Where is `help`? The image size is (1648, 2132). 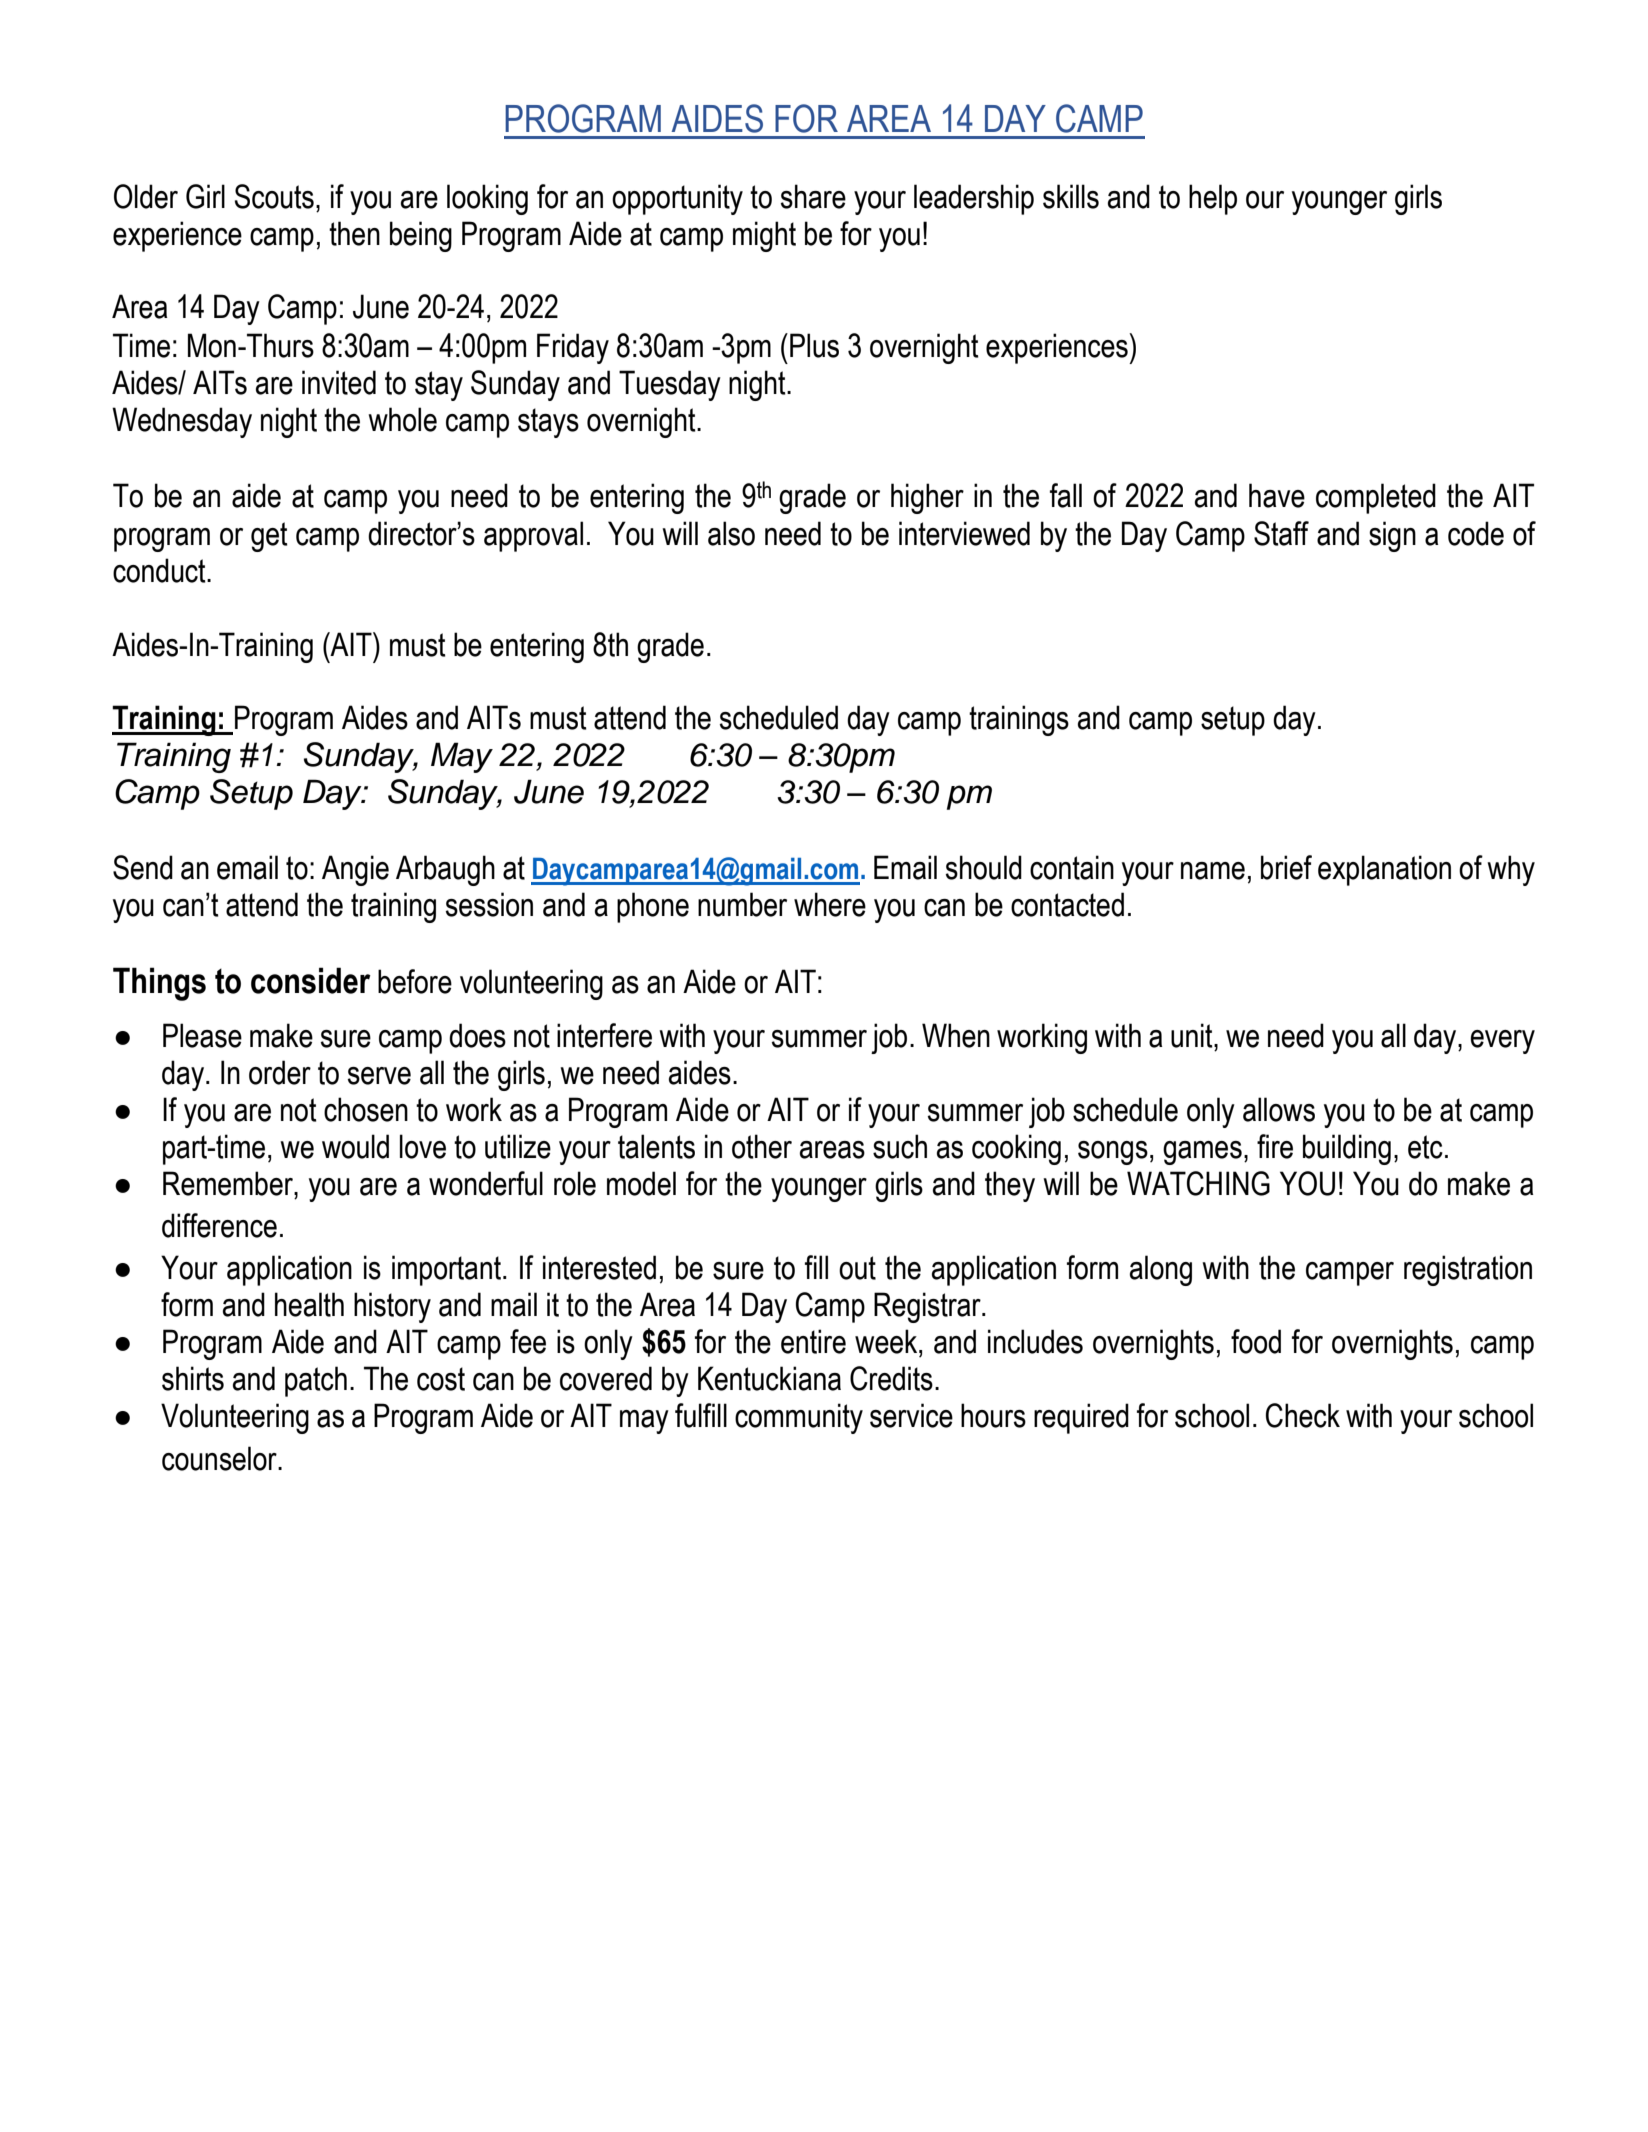 help is located at coordinates (1213, 199).
